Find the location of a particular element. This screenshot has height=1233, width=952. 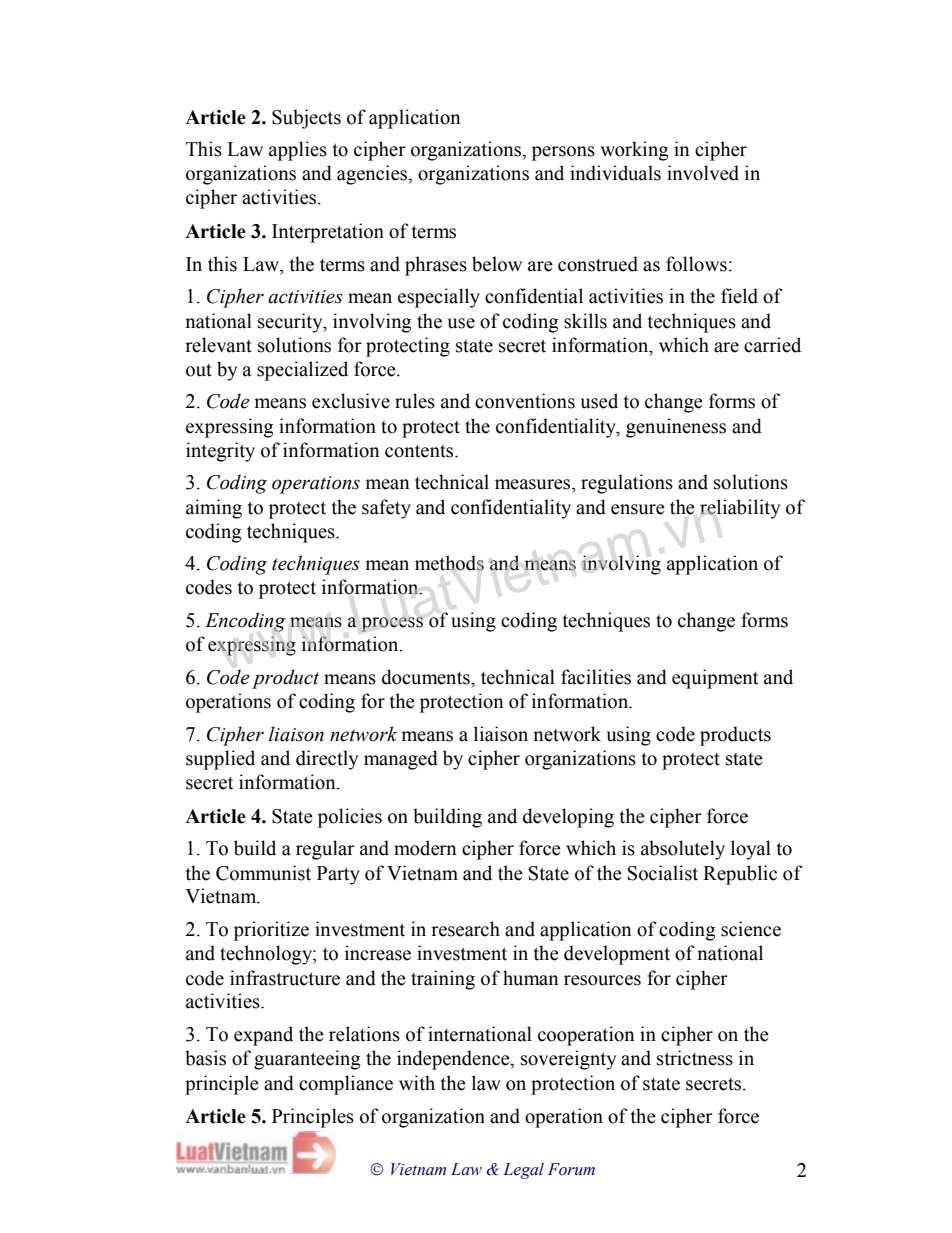

applies is located at coordinates (298, 151).
